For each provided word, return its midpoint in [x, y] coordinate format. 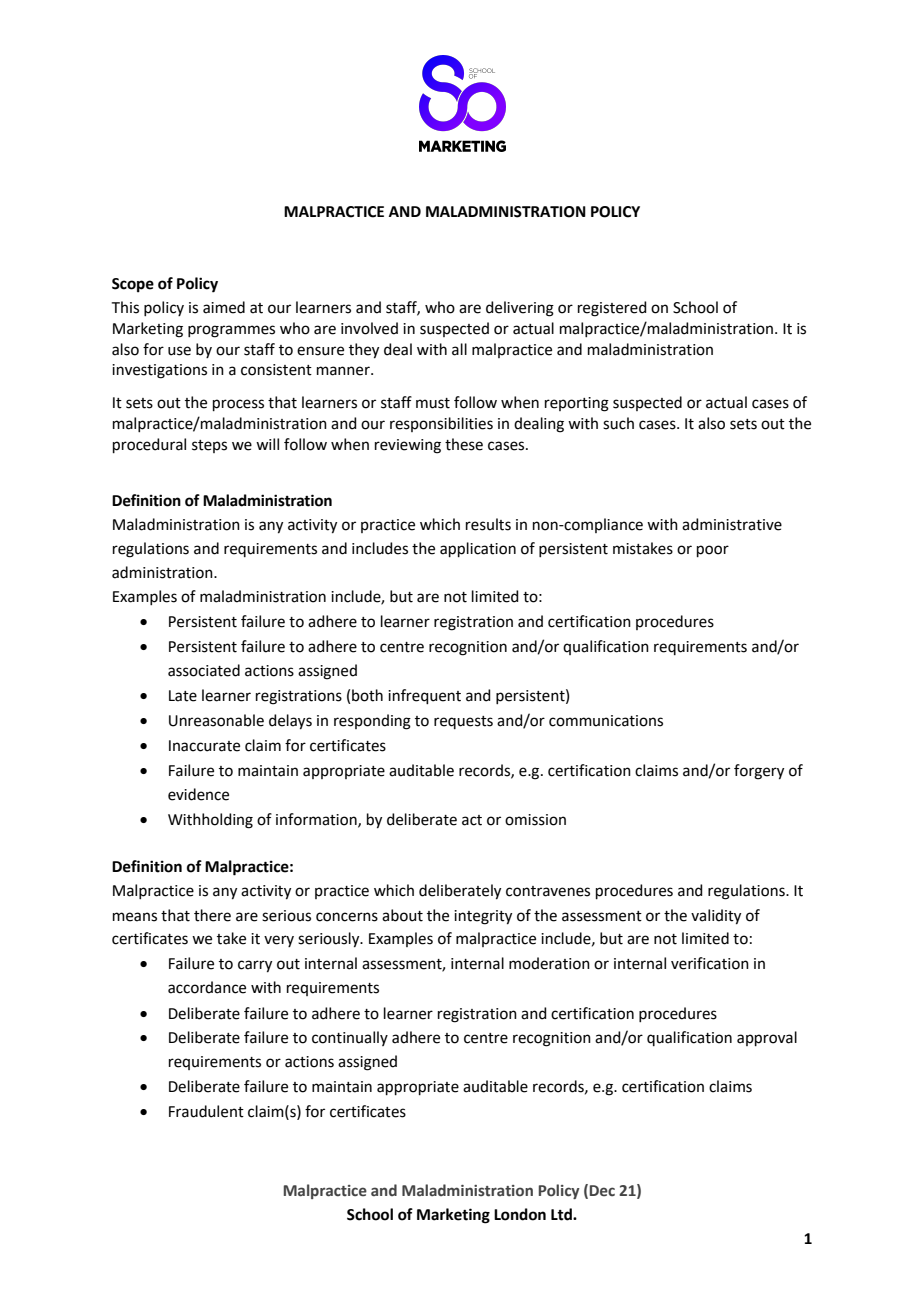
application [478, 549]
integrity [483, 917]
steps [209, 446]
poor [713, 551]
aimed [224, 307]
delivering [520, 309]
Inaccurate [204, 746]
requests [463, 722]
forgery [759, 772]
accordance [207, 987]
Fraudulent [206, 1111]
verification [710, 963]
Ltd [562, 1214]
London [520, 1214]
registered [612, 309]
